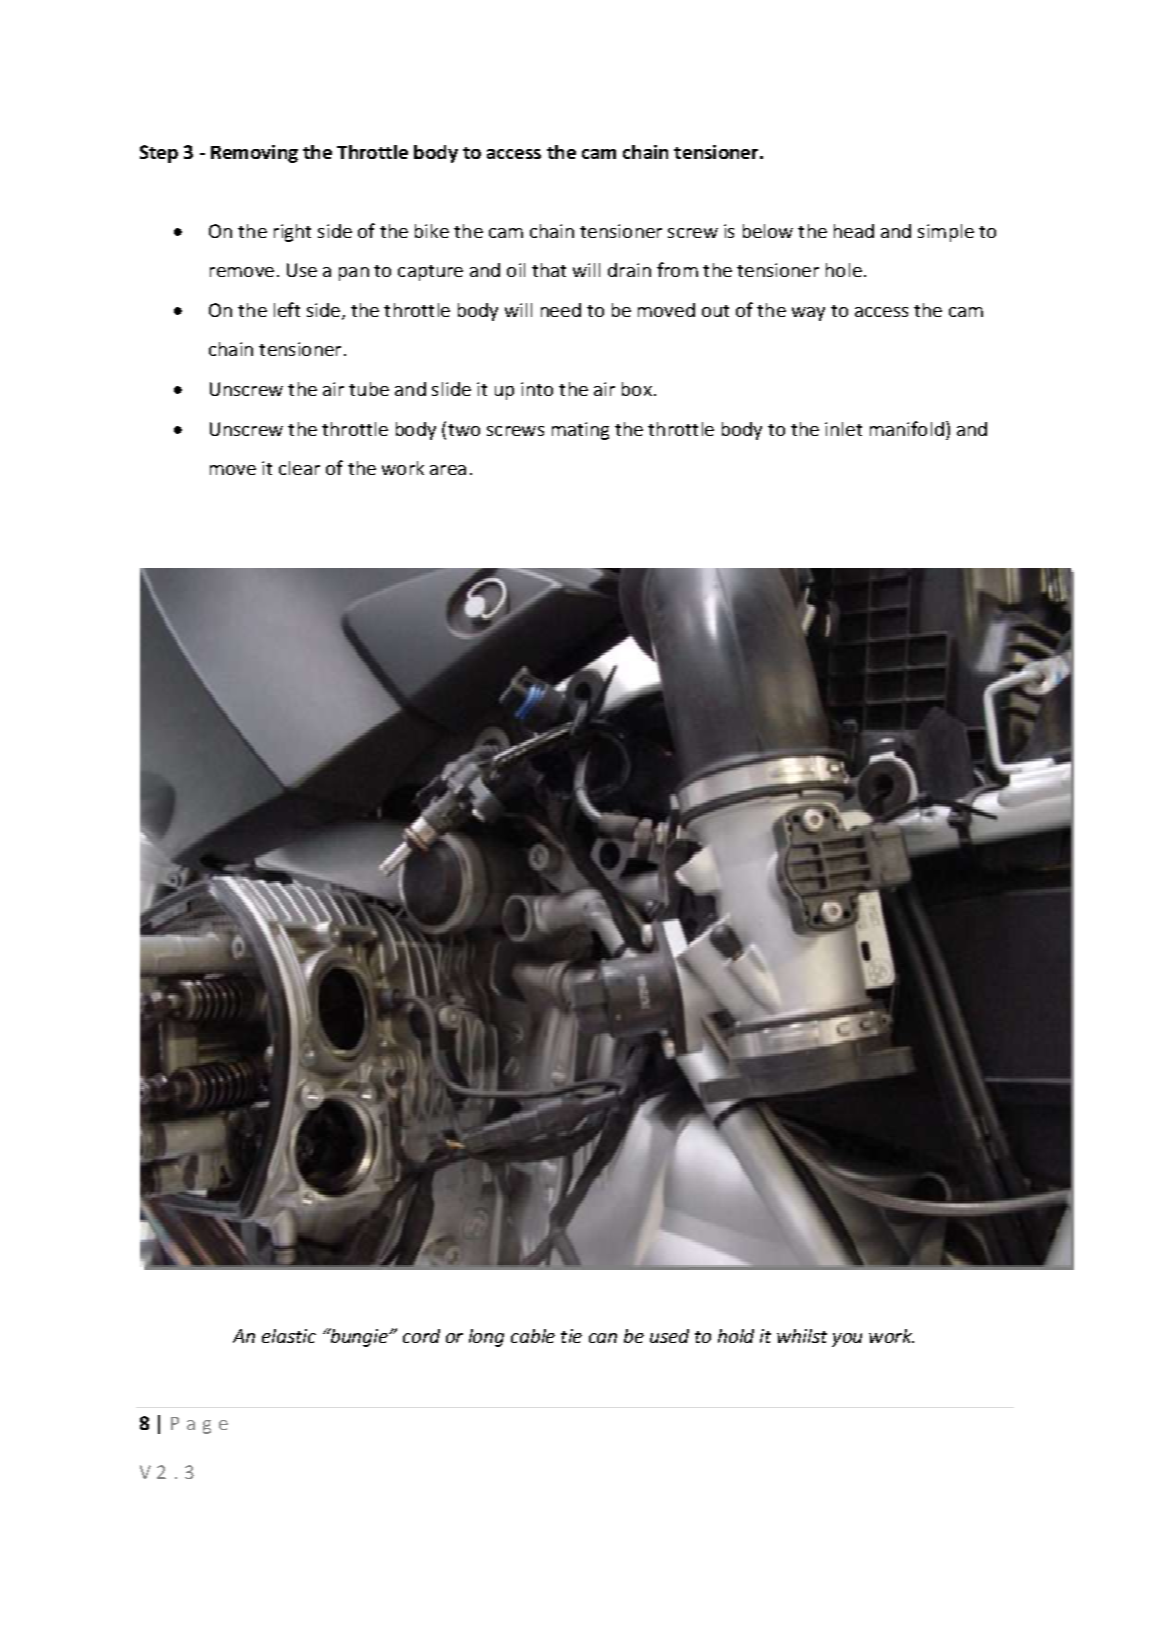 The height and width of the screenshot is (1626, 1150). Describe the element at coordinates (571, 1336) in the screenshot. I see `tie` at that location.
